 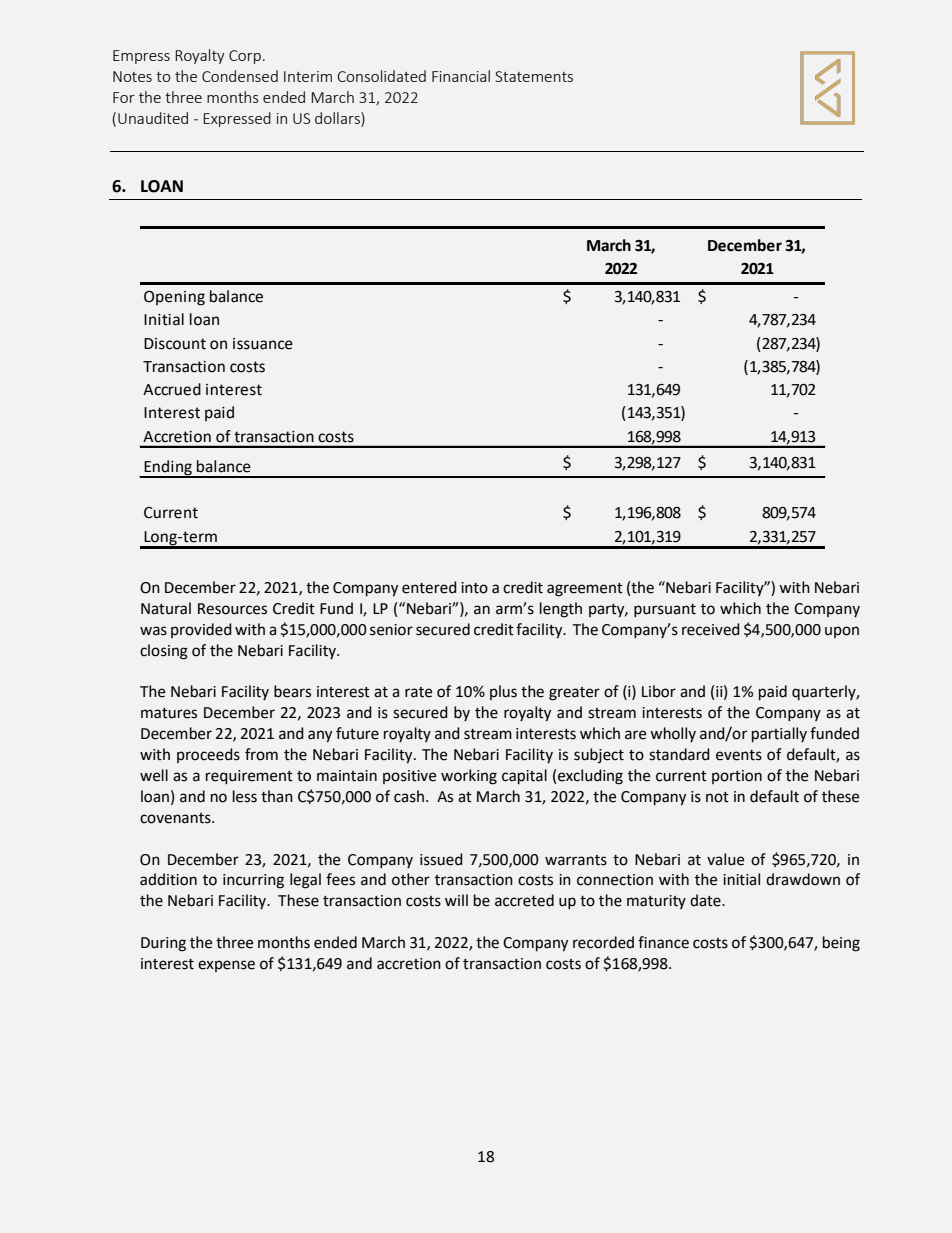 I want to click on Ending, so click(x=169, y=468).
